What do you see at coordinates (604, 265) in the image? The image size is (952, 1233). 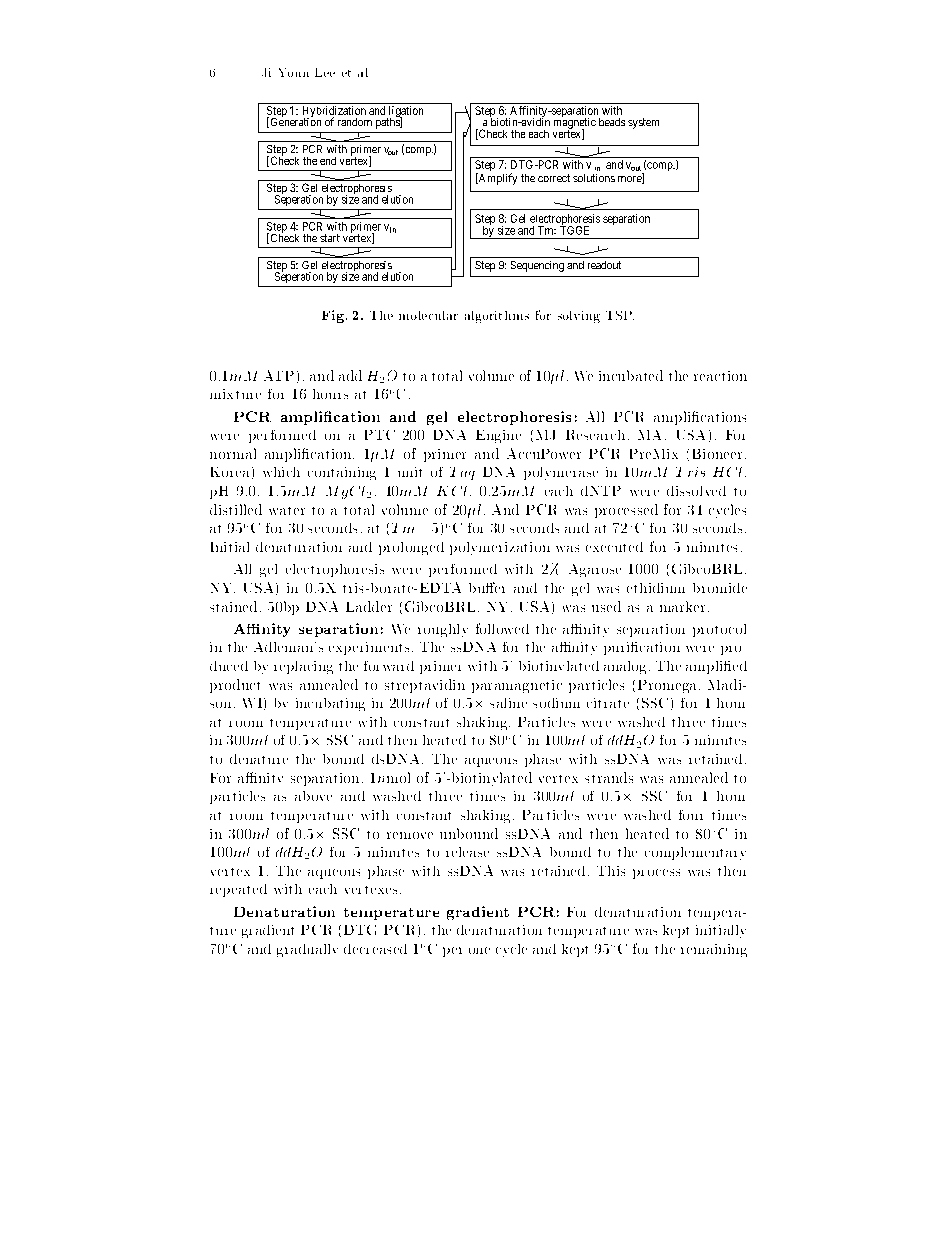 I see `readout` at bounding box center [604, 265].
